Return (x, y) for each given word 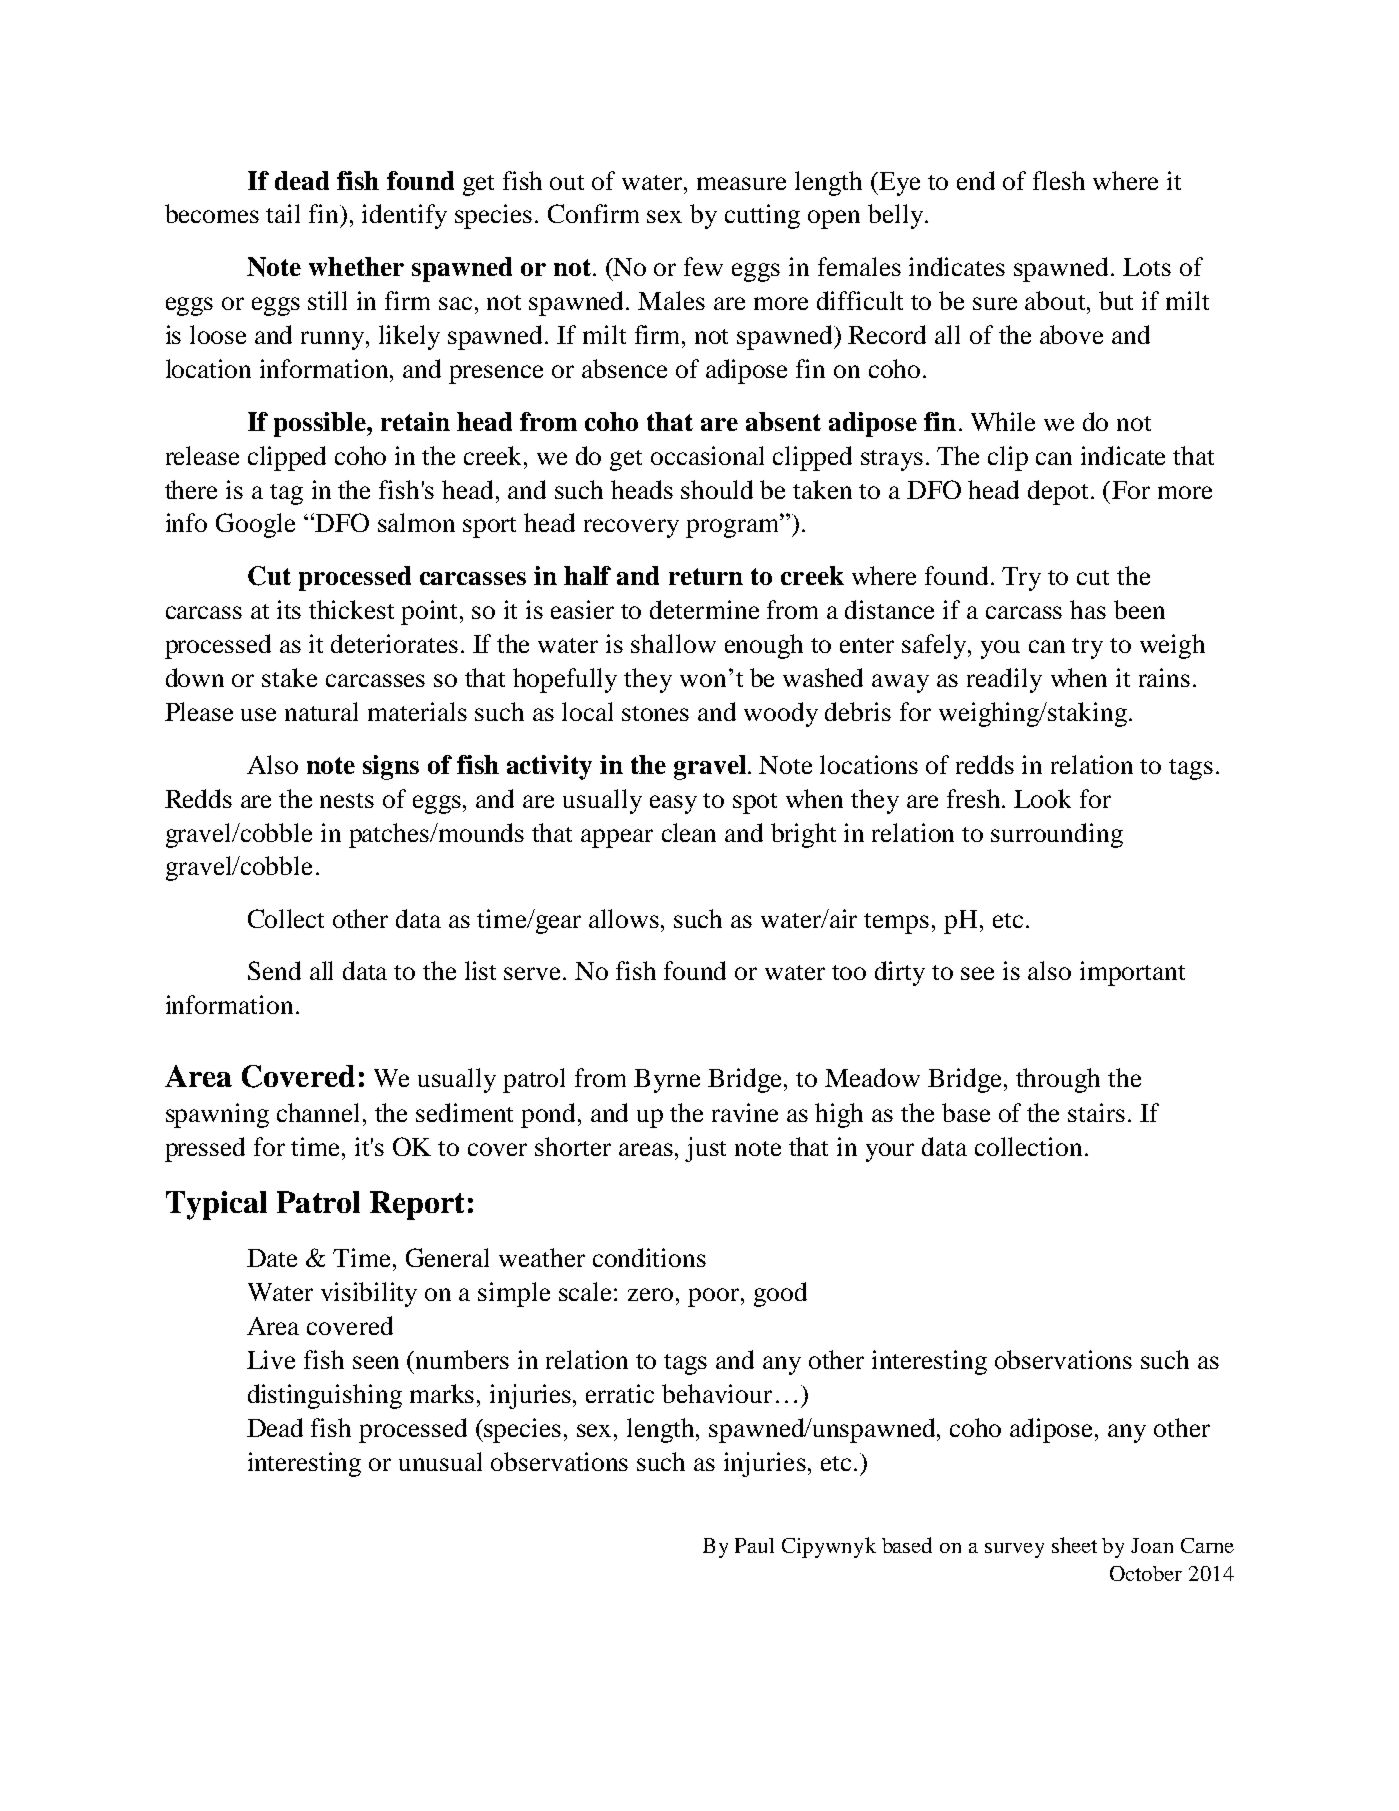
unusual (440, 1461)
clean (689, 832)
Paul (754, 1545)
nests (347, 800)
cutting (762, 216)
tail (283, 213)
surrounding (1057, 835)
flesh (1059, 180)
